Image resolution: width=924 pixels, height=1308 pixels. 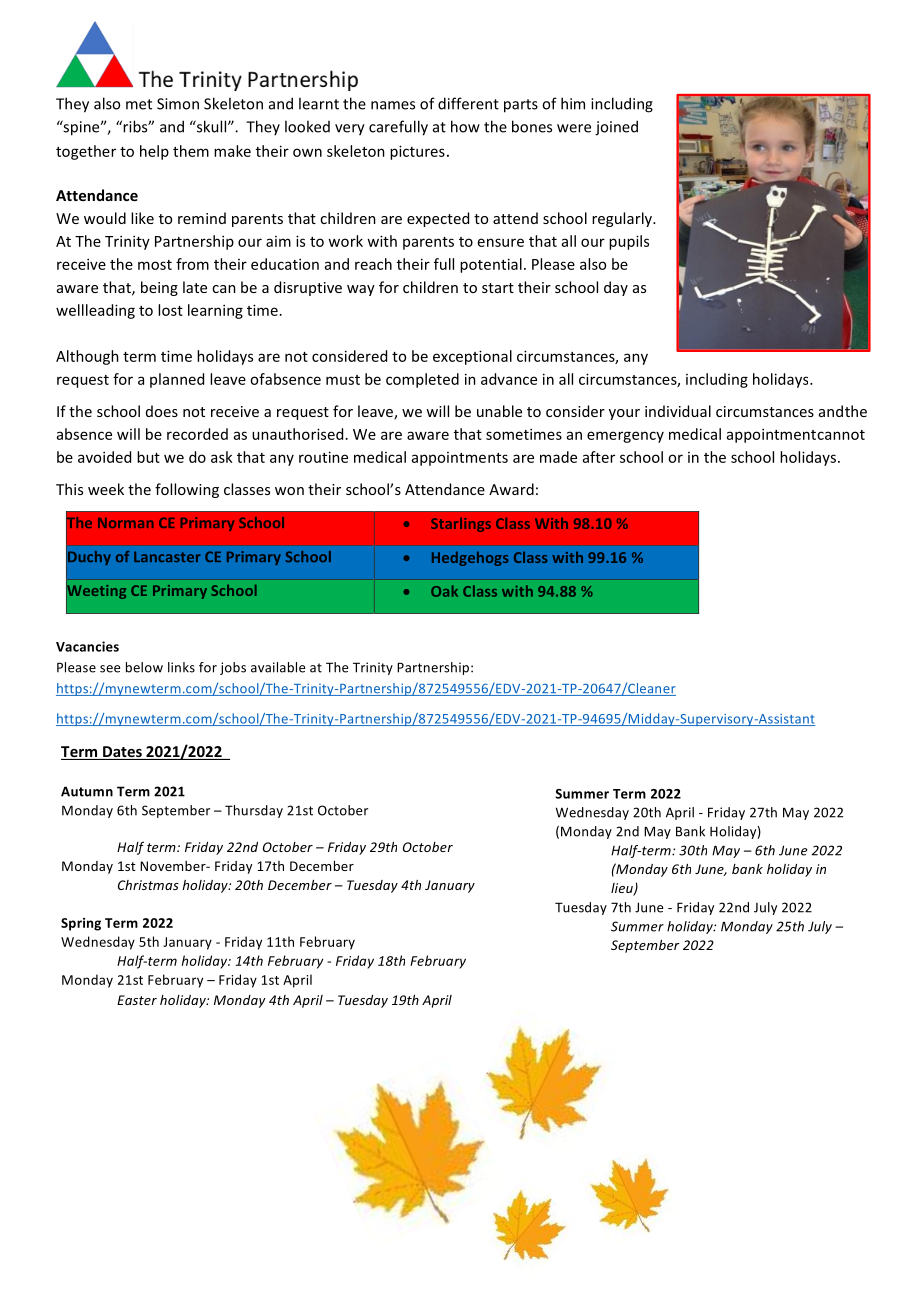 What do you see at coordinates (137, 1000) in the screenshot?
I see `Easter` at bounding box center [137, 1000].
